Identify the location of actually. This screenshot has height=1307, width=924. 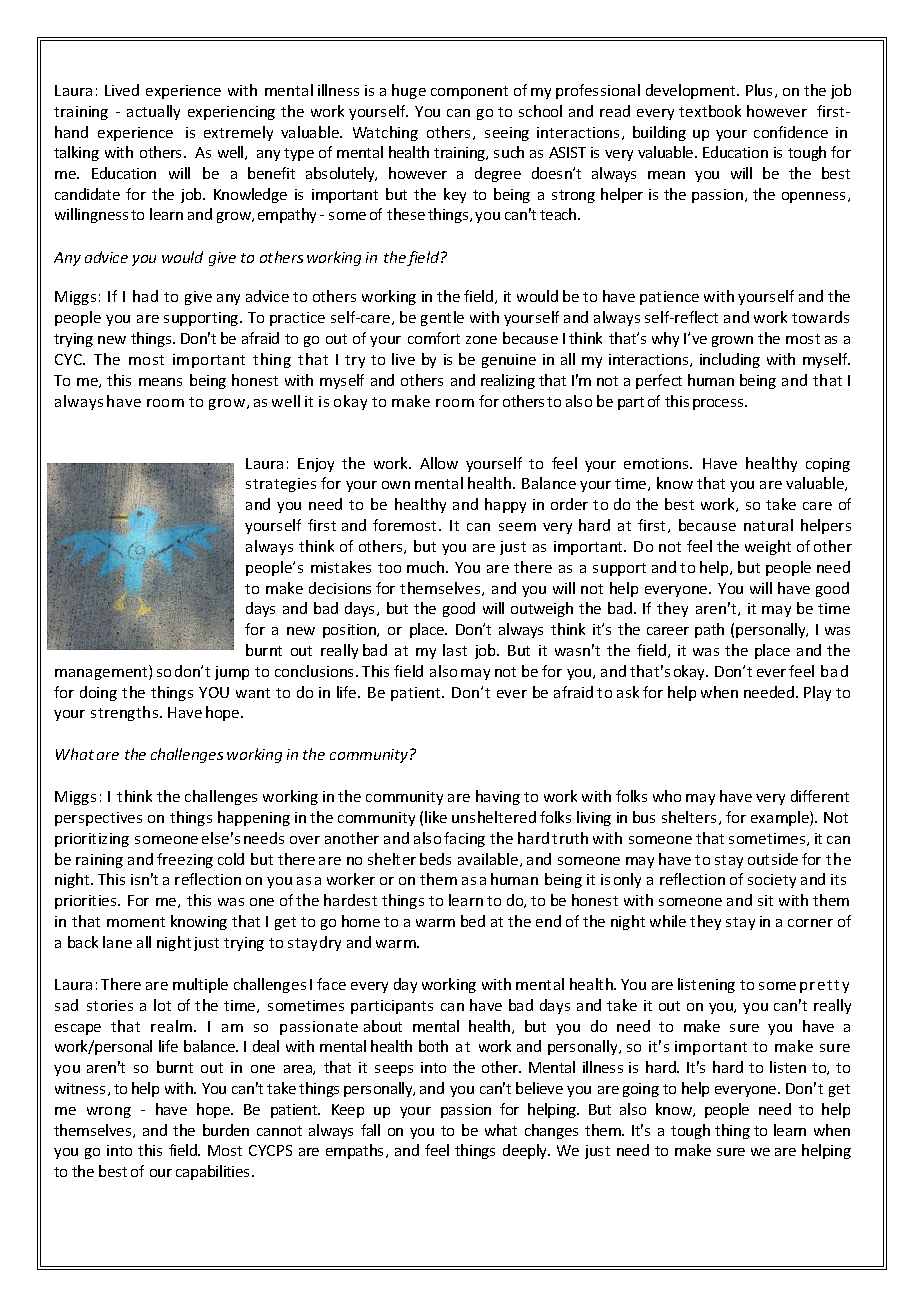
(153, 112).
